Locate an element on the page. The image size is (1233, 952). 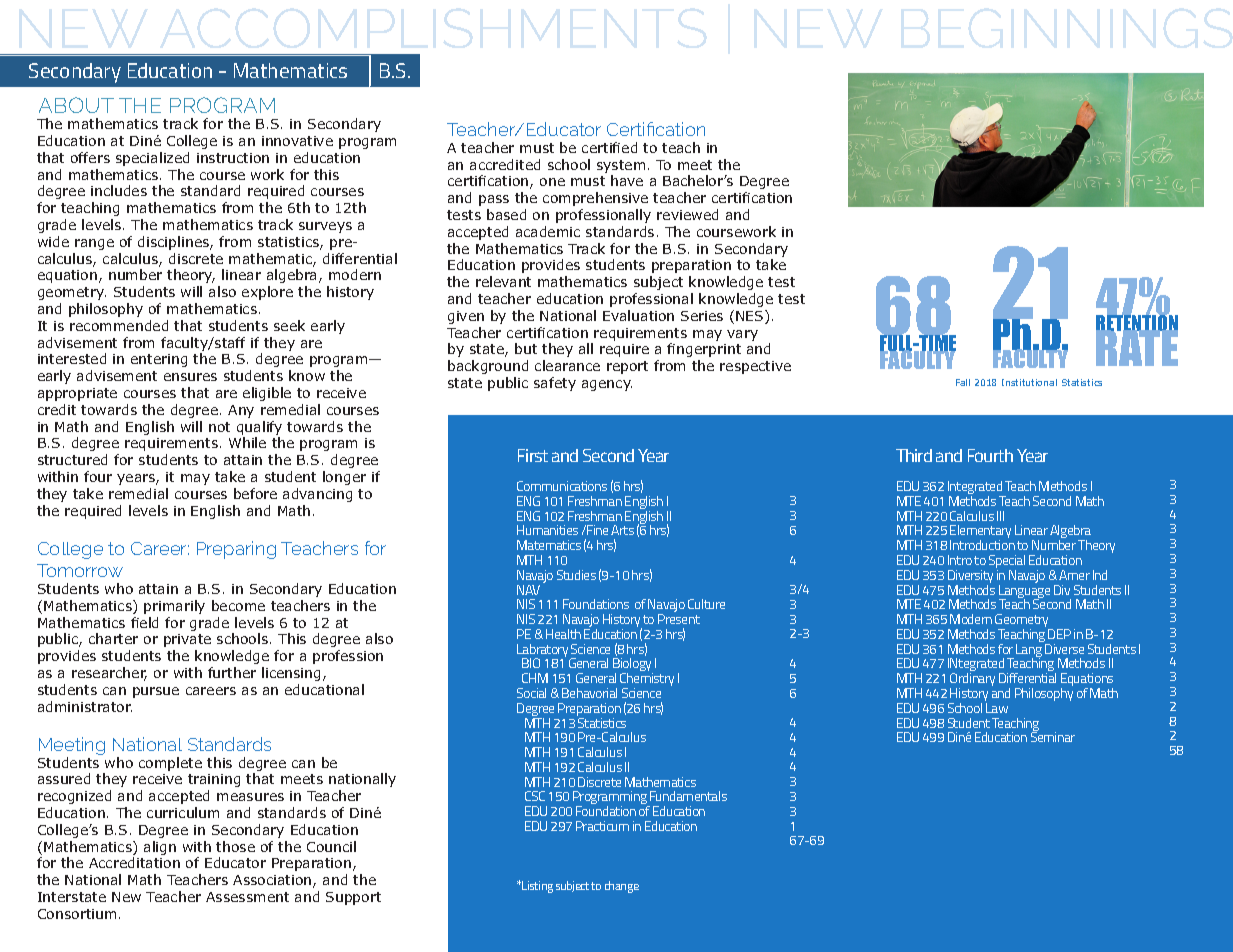
Assessment is located at coordinates (247, 897).
